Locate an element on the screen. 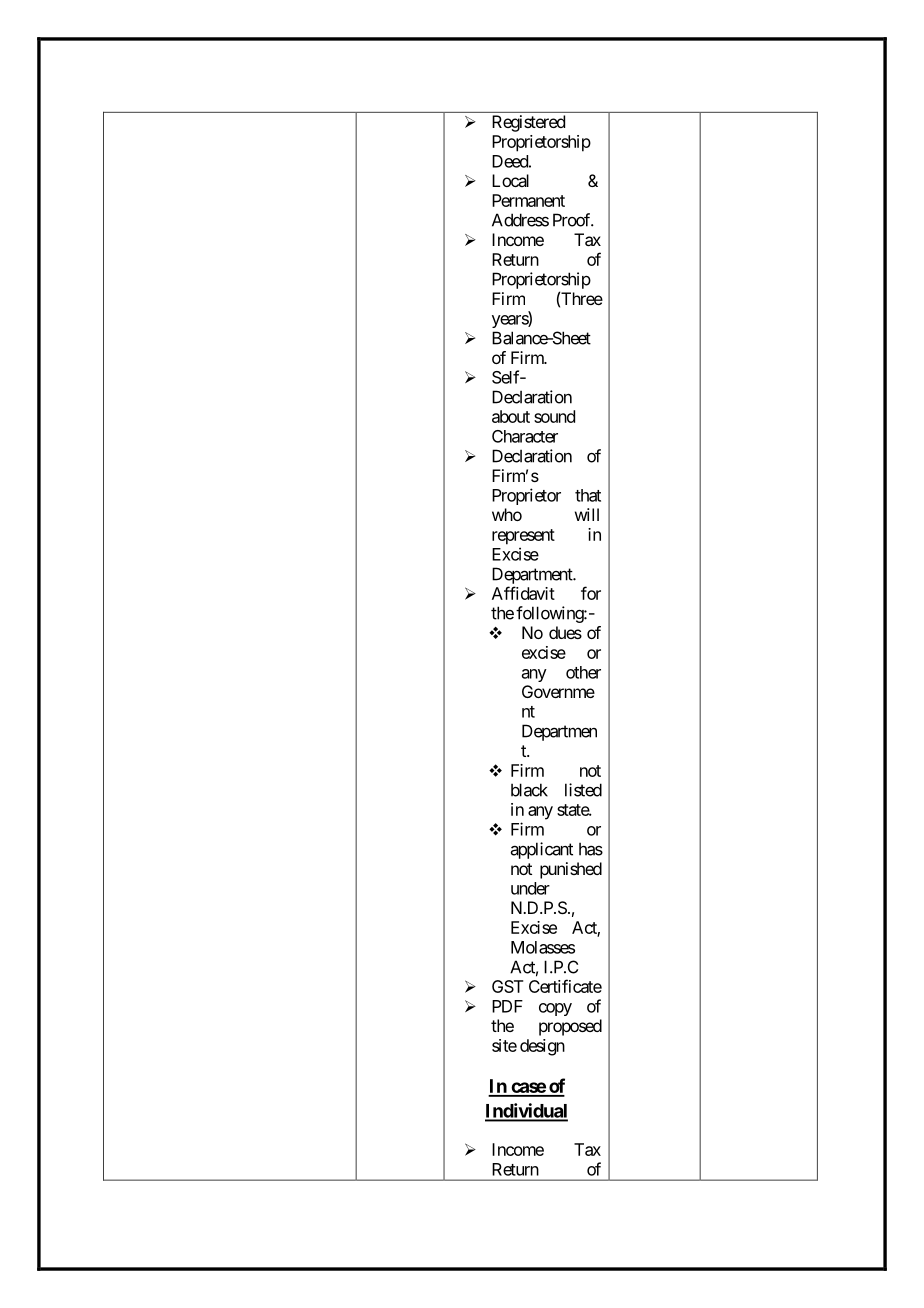 The image size is (924, 1308). sound is located at coordinates (554, 416).
